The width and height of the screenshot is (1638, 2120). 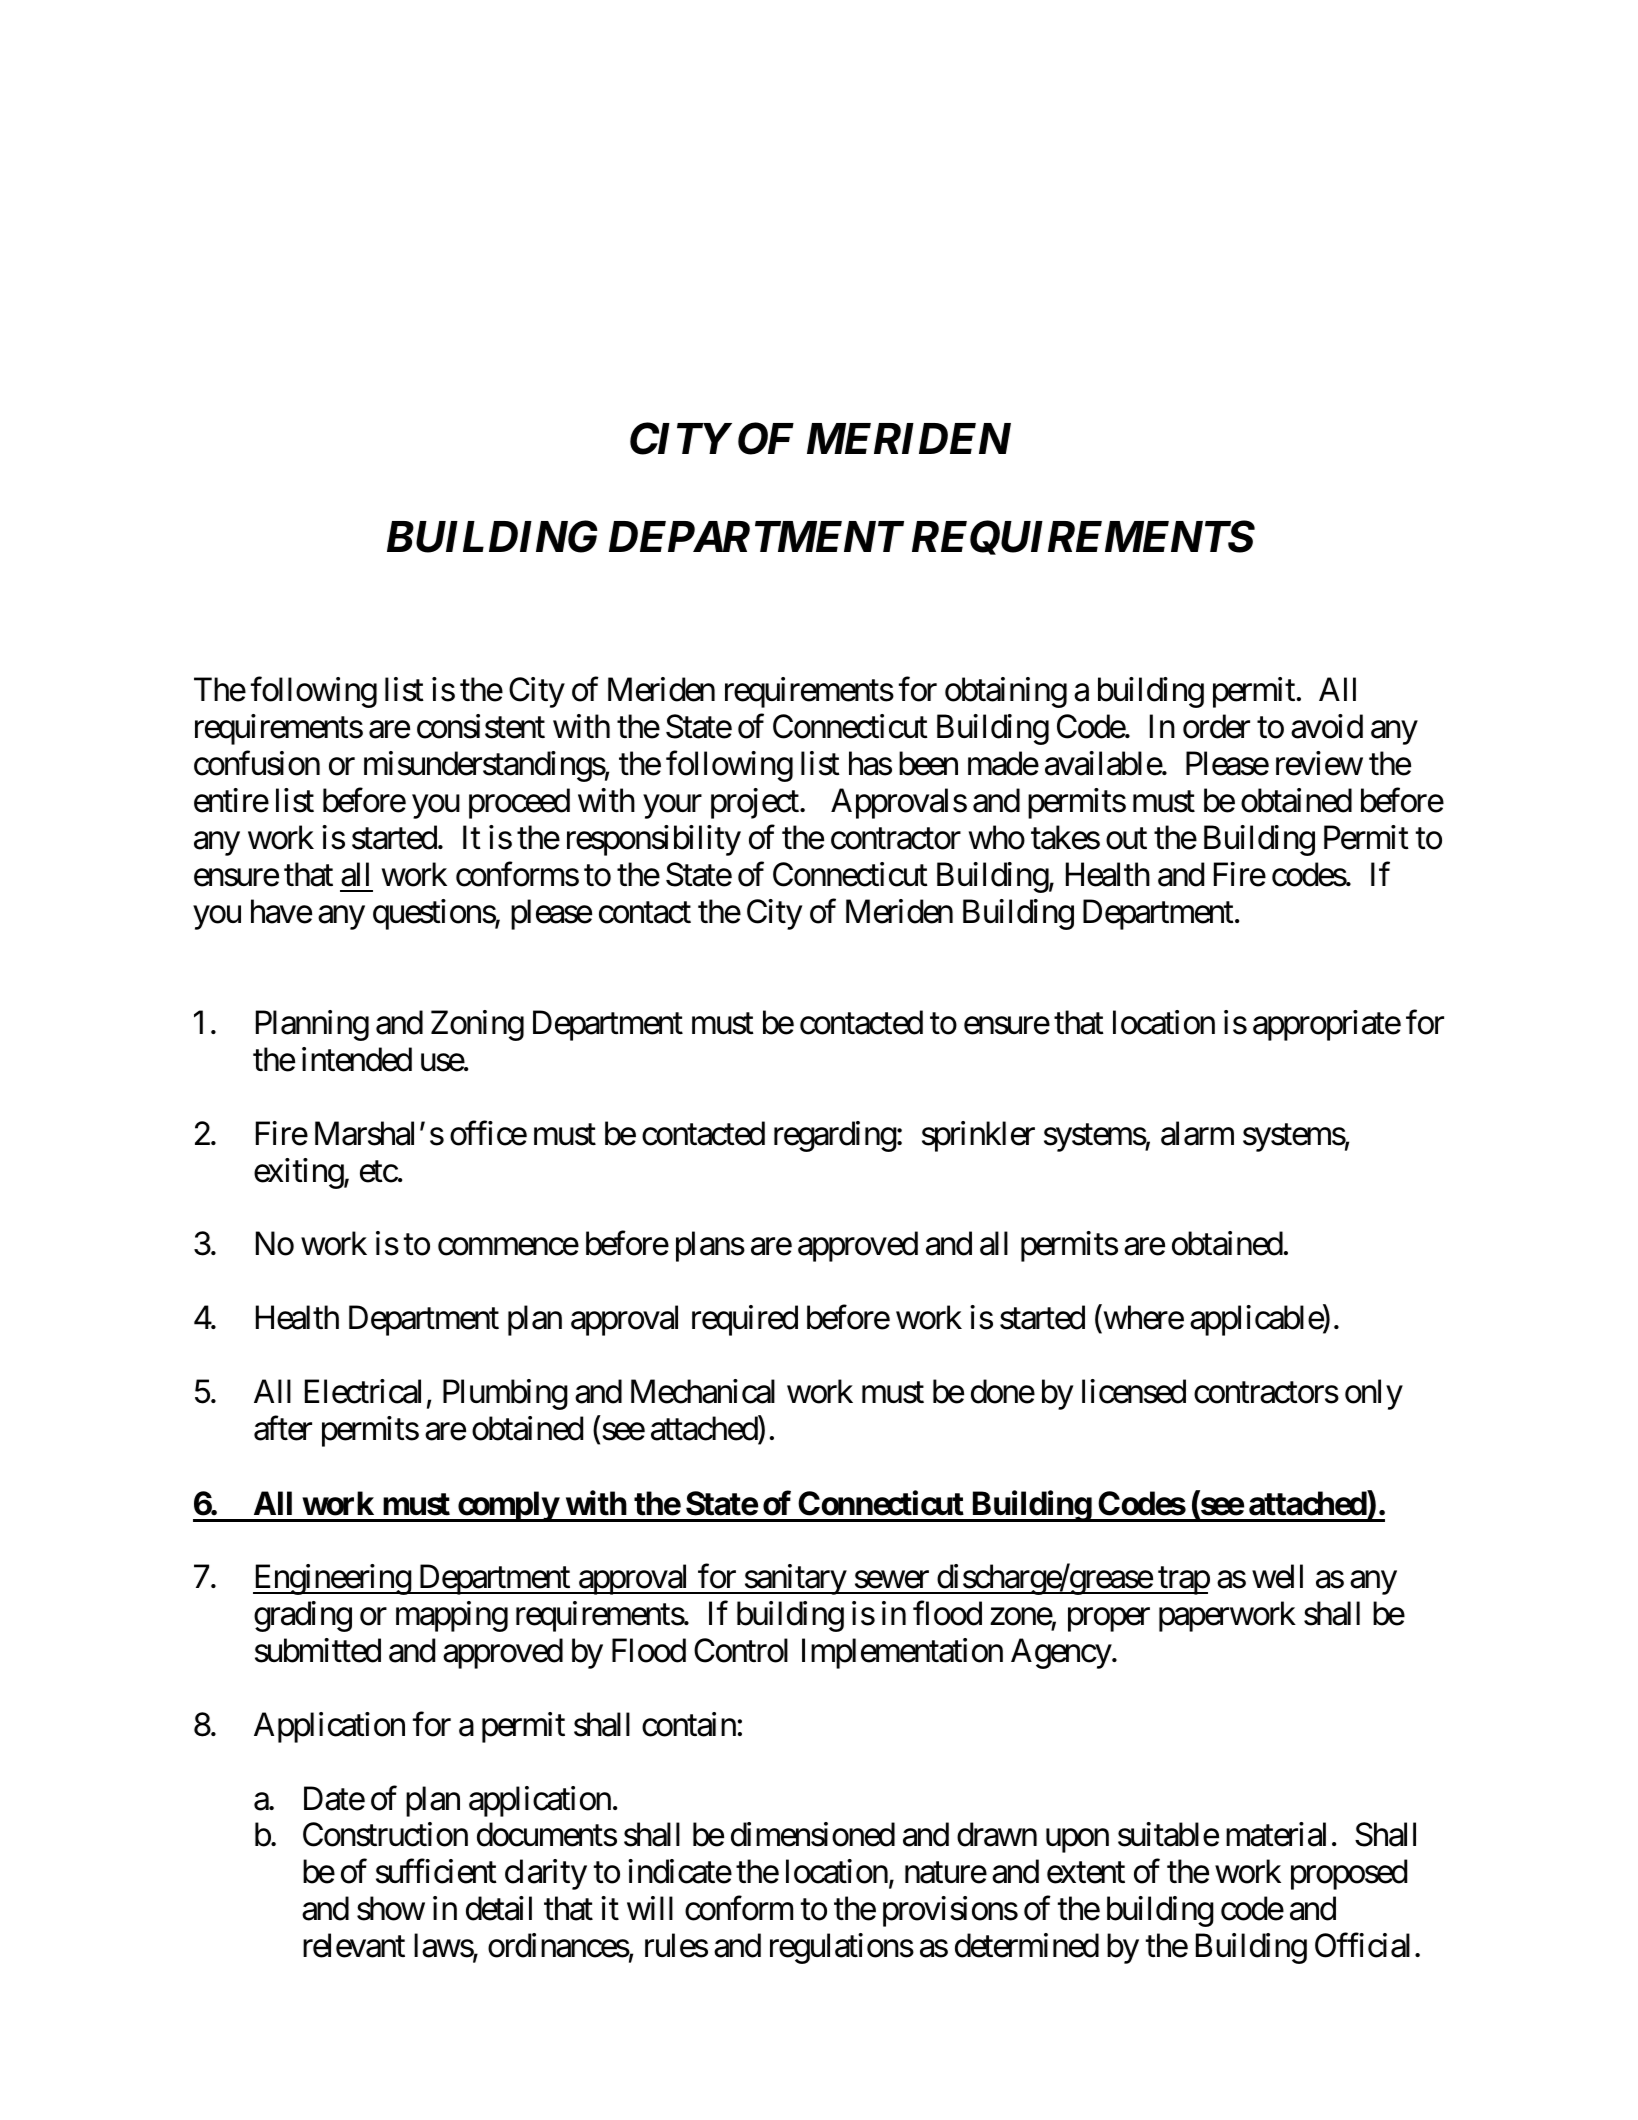 I want to click on consistent, so click(x=481, y=726).
